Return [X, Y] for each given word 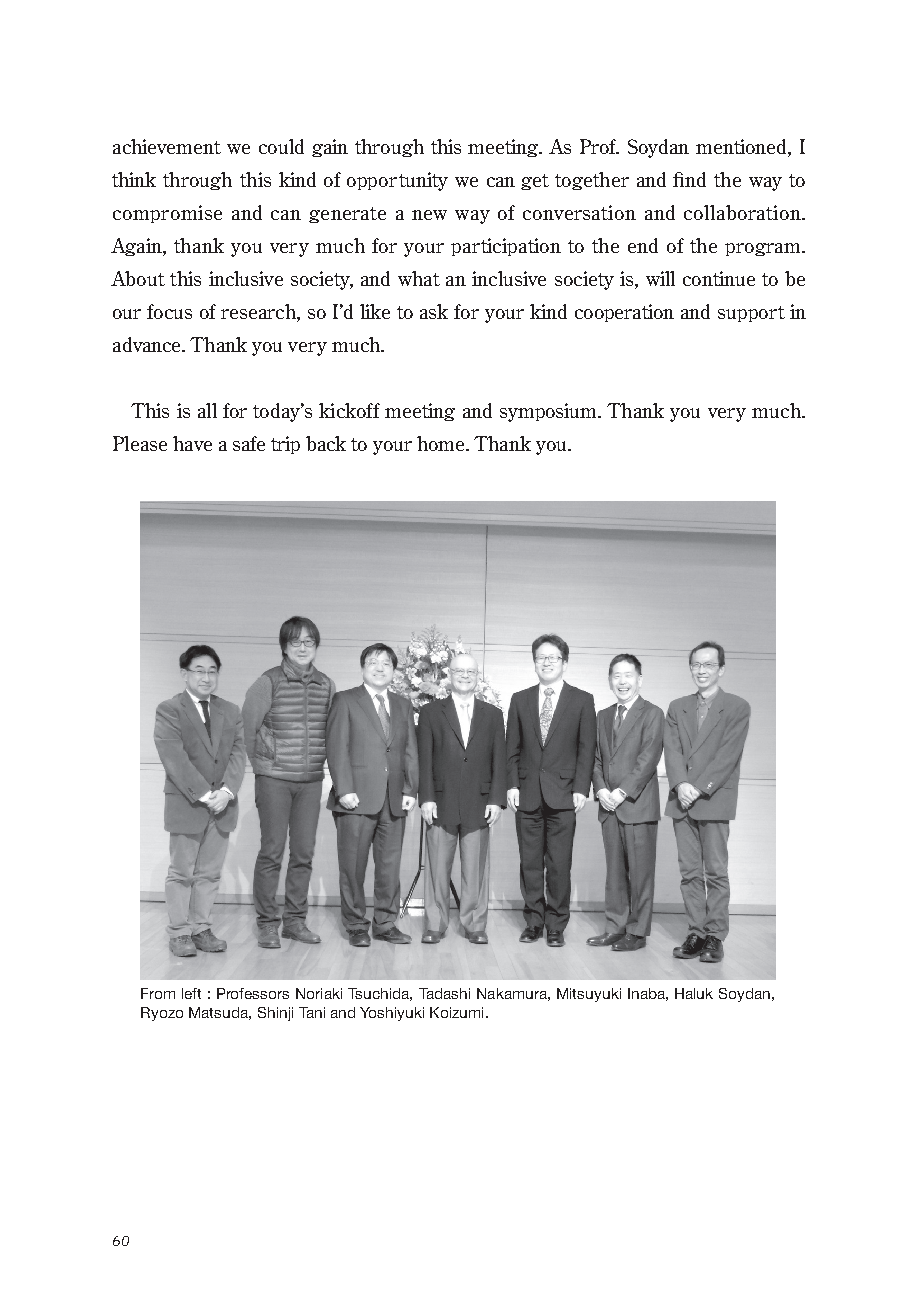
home [442, 443]
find [689, 179]
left [191, 993]
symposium [549, 412]
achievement [167, 146]
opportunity [397, 181]
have [192, 443]
